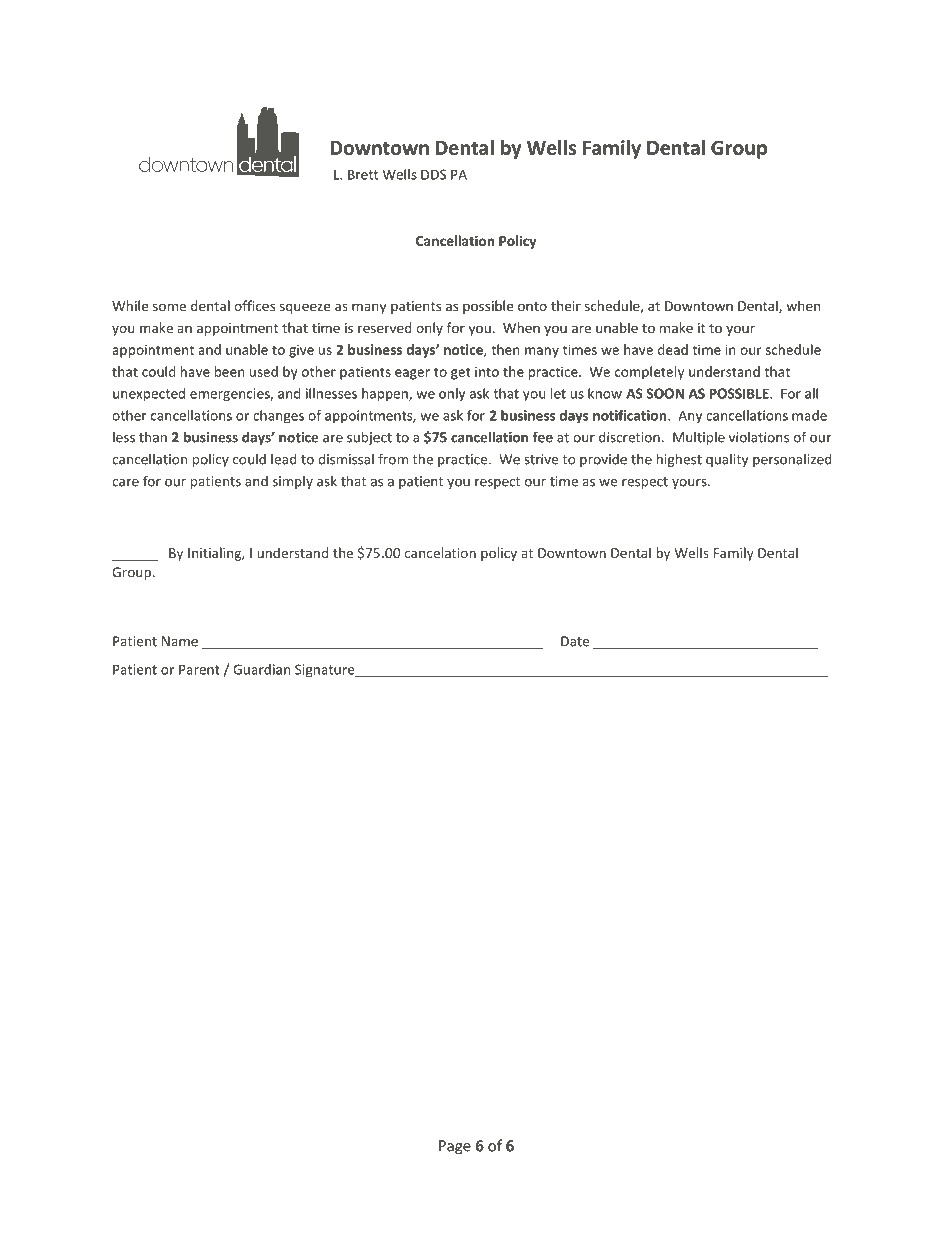 Image resolution: width=952 pixels, height=1233 pixels. I want to click on highest, so click(679, 460).
